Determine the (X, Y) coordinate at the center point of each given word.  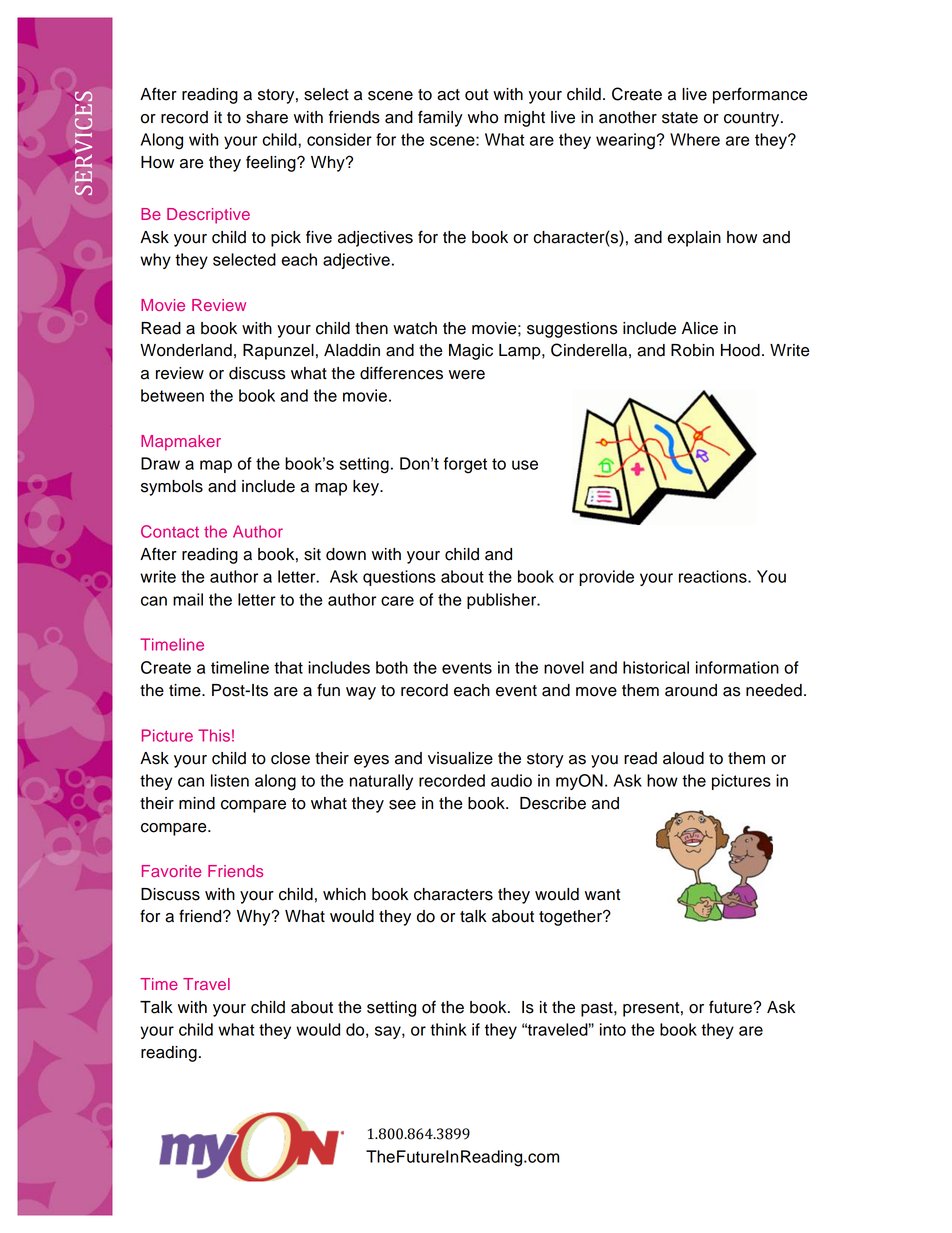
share (267, 117)
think (448, 1029)
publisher (503, 601)
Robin (692, 350)
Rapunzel (278, 352)
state (680, 118)
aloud (683, 758)
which (344, 894)
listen (230, 780)
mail (188, 599)
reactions (714, 576)
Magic (471, 352)
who (483, 117)
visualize (460, 758)
